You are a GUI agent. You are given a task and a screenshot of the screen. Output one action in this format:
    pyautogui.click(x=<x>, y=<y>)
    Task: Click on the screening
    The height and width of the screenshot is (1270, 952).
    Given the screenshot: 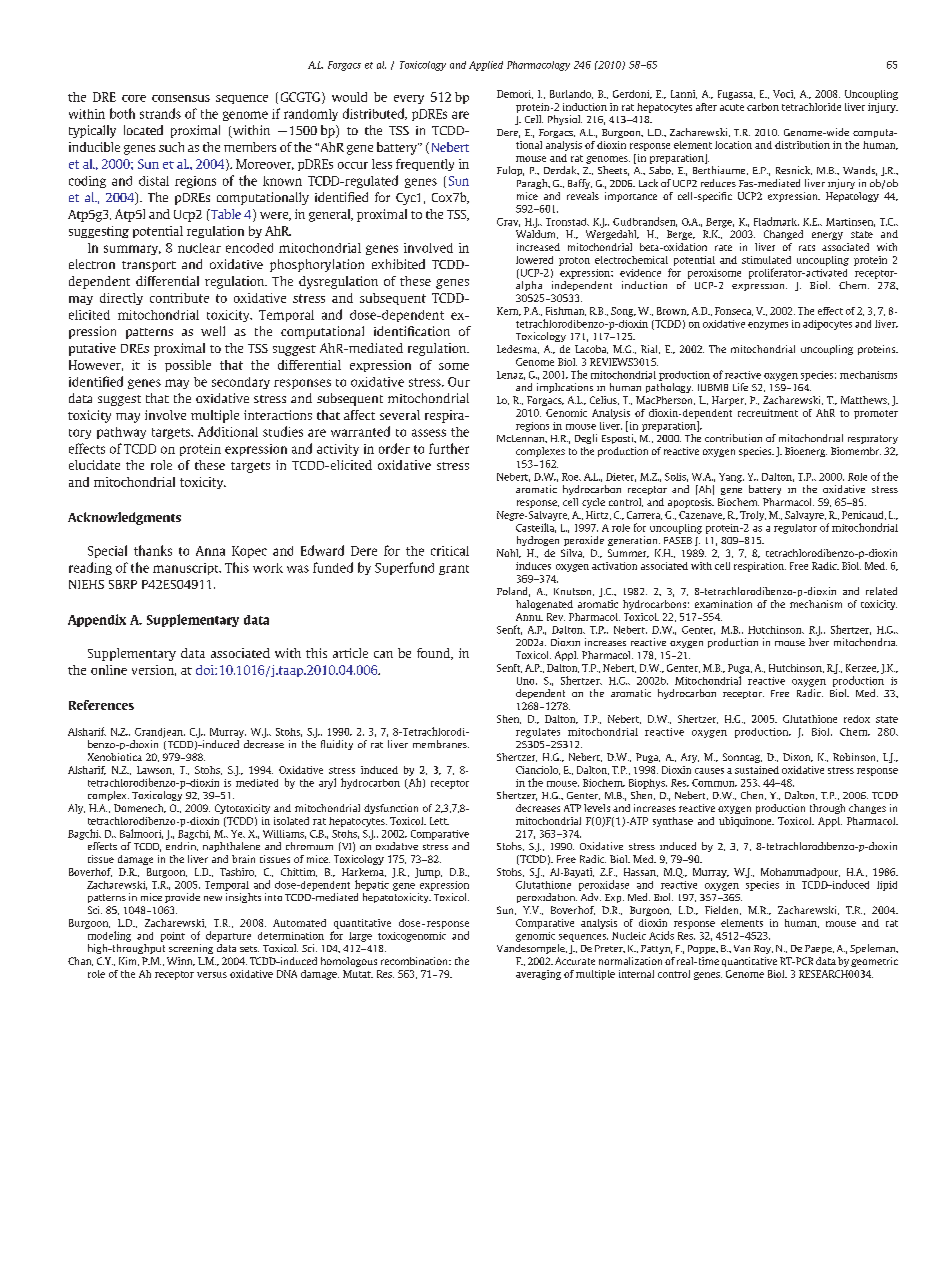 What is the action you would take?
    pyautogui.click(x=191, y=949)
